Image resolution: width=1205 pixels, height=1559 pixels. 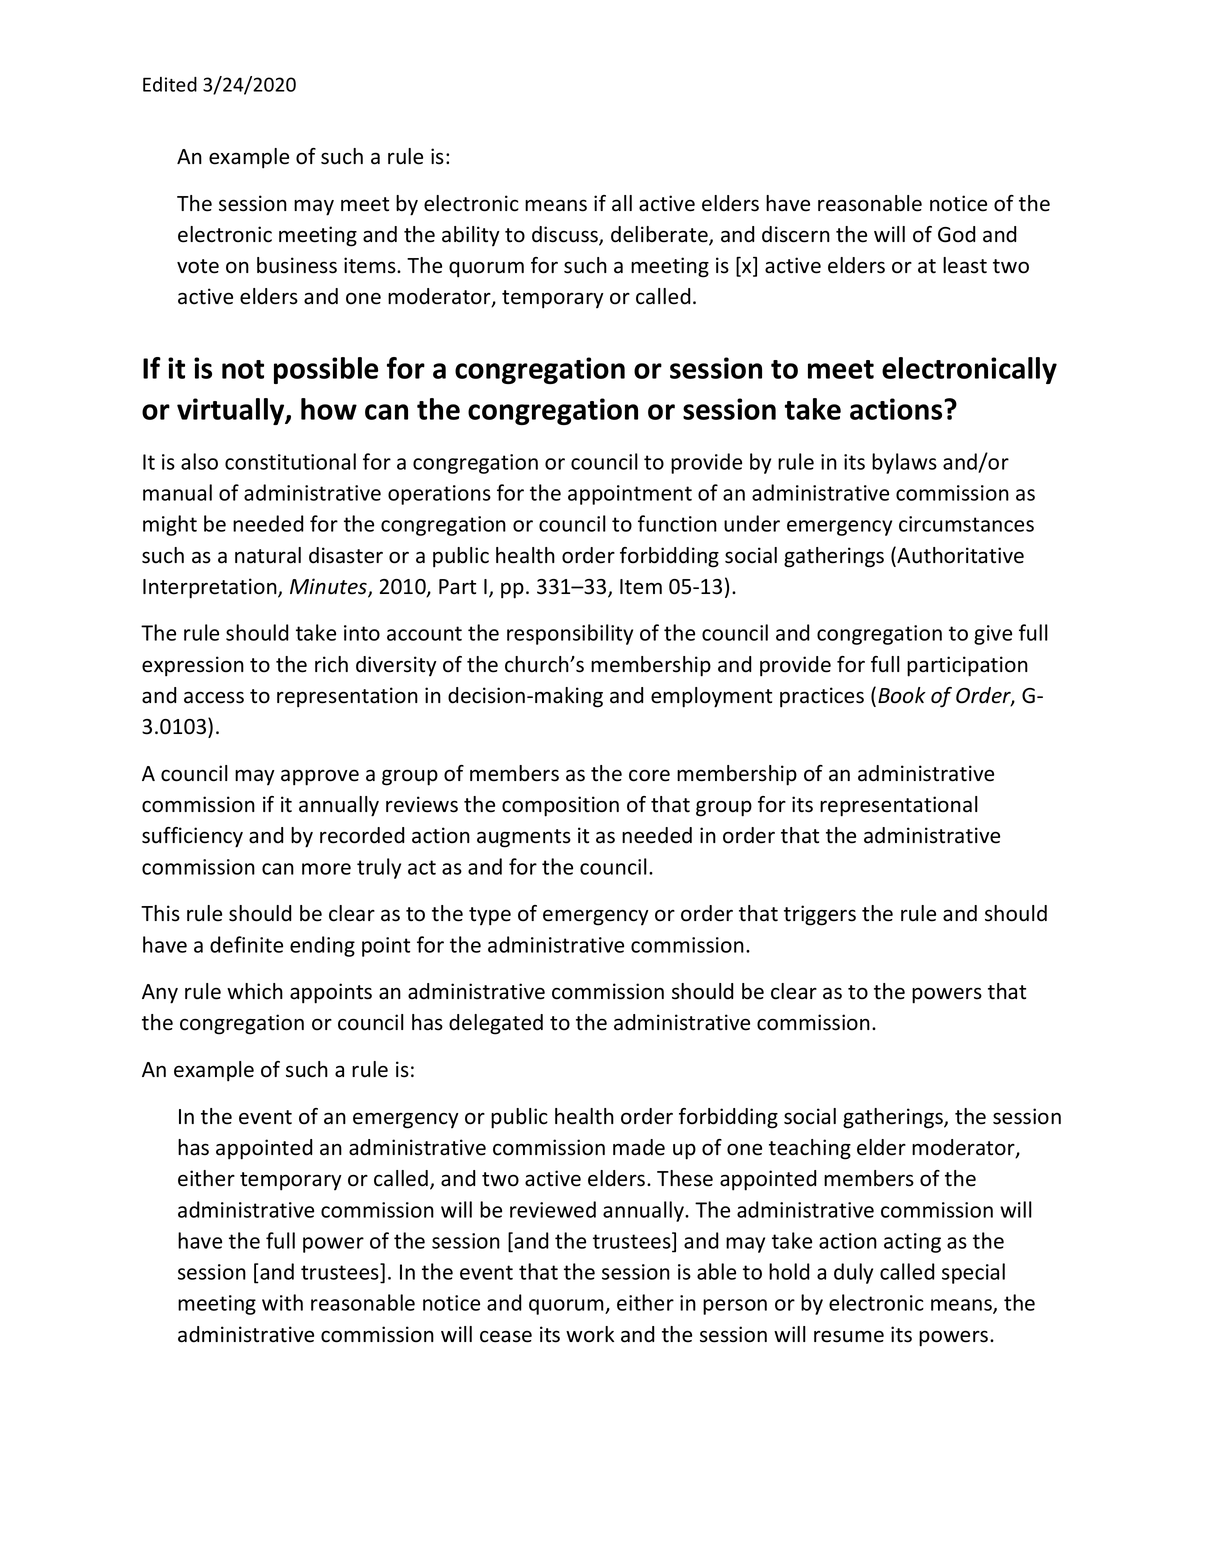 I want to click on triggers, so click(x=820, y=915).
